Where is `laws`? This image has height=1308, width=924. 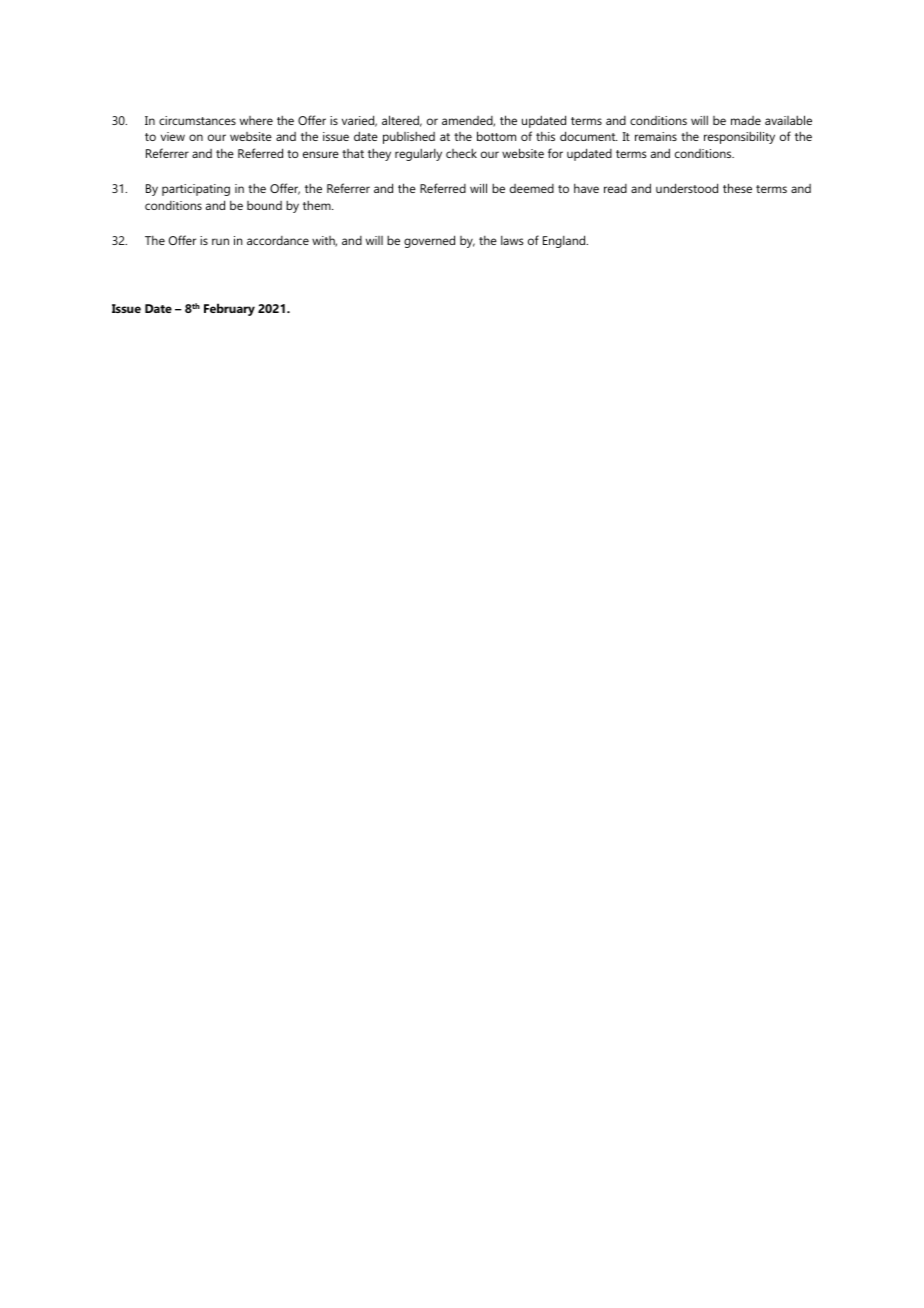
laws is located at coordinates (512, 240).
